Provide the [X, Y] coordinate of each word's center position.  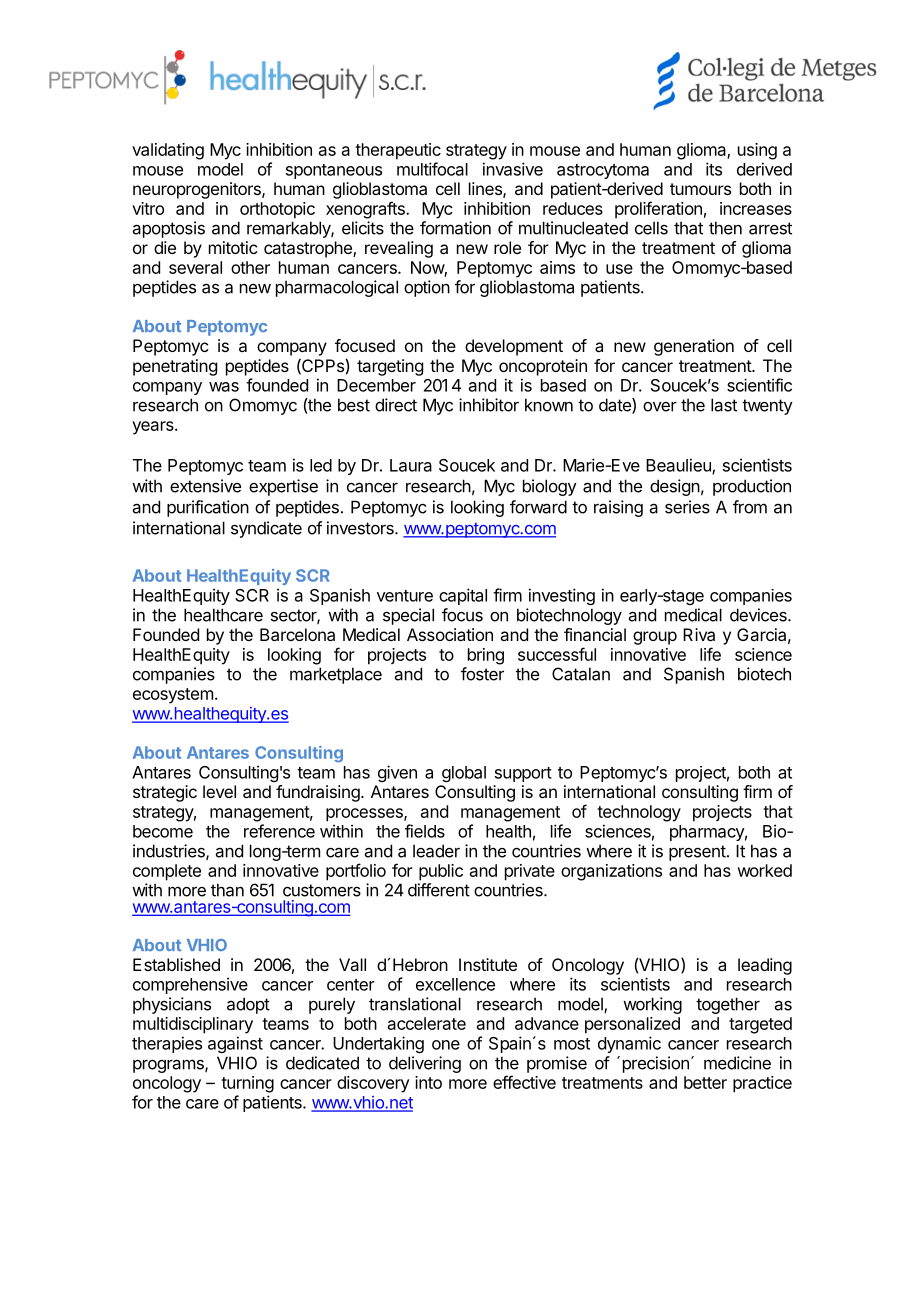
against [235, 1044]
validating [168, 151]
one [446, 1045]
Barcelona [297, 634]
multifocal [432, 169]
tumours [700, 189]
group [655, 638]
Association [450, 634]
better [705, 1082]
